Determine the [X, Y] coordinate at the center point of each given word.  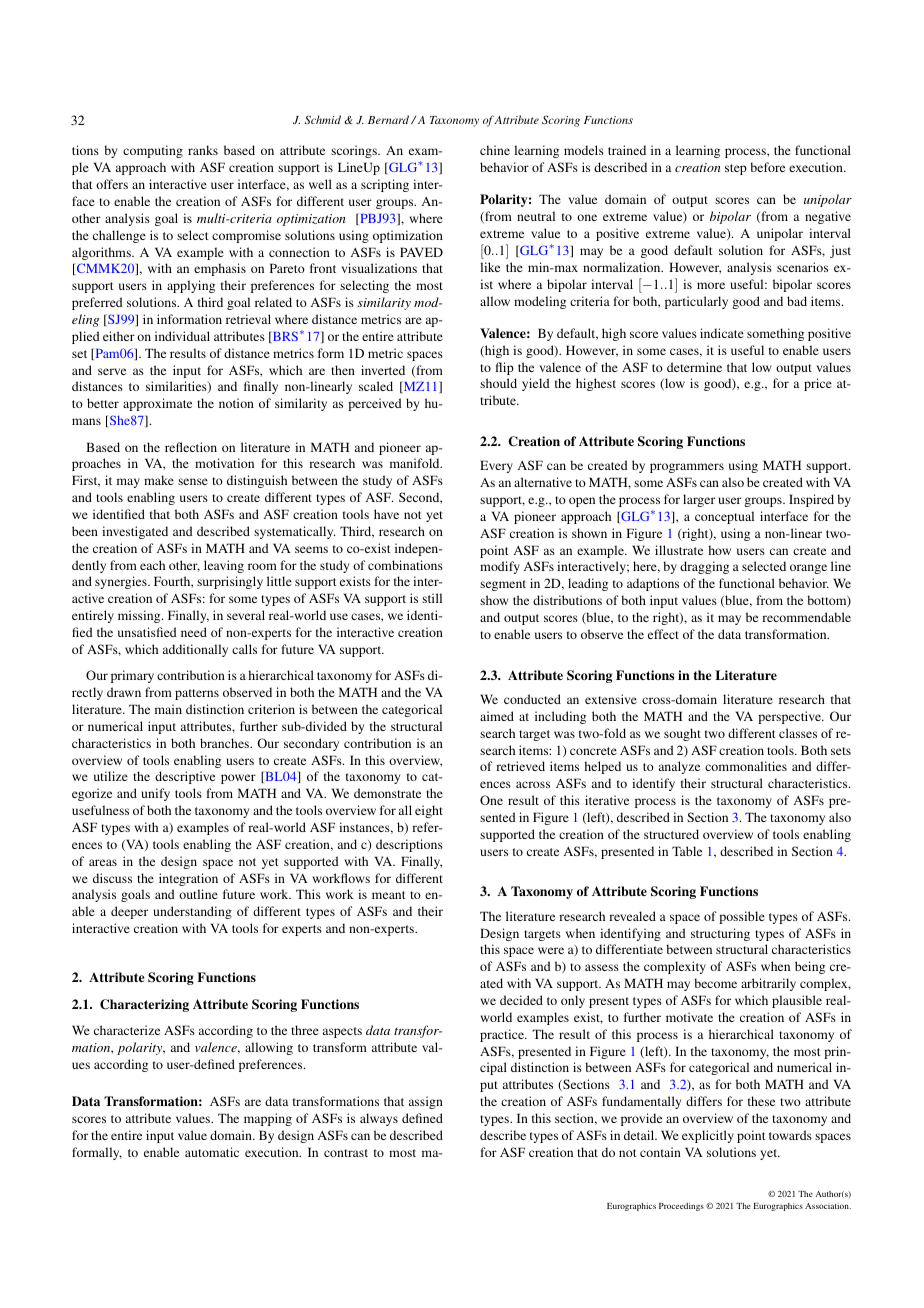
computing [153, 151]
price [818, 384]
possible [742, 917]
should [498, 383]
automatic [212, 1152]
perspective [790, 717]
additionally [195, 650]
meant [389, 895]
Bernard [390, 120]
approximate [157, 404]
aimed [497, 716]
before [767, 167]
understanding [192, 912]
